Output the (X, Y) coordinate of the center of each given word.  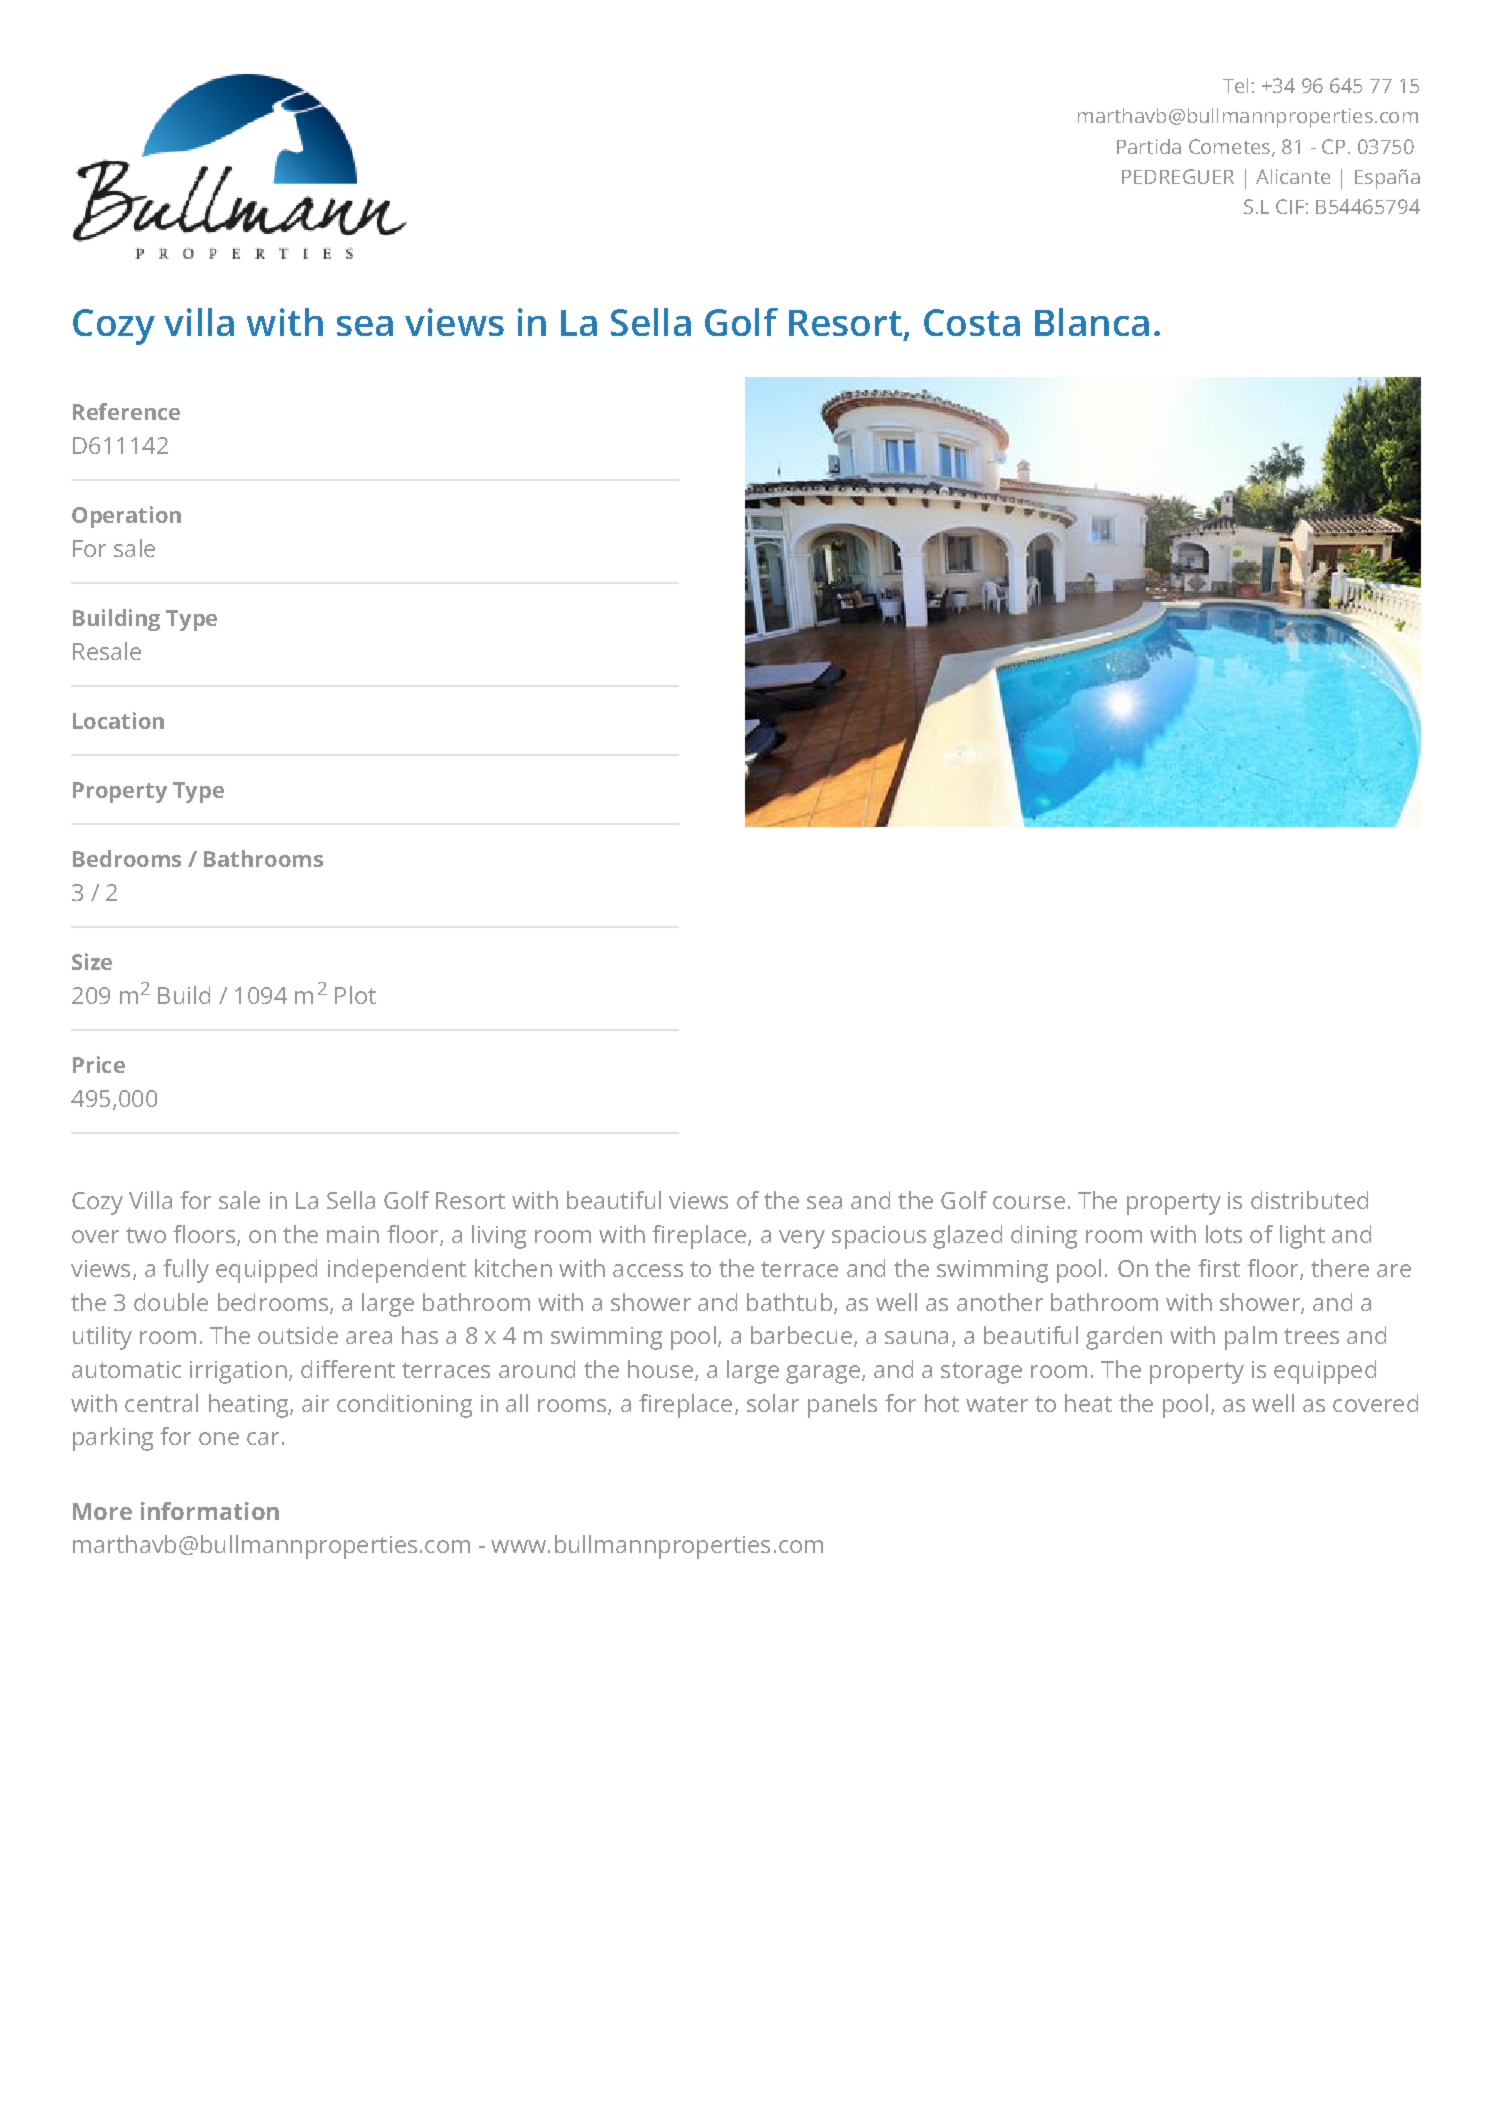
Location (118, 720)
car (263, 1438)
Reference (126, 411)
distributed (1309, 1200)
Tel (1235, 85)
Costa (972, 322)
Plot (355, 995)
